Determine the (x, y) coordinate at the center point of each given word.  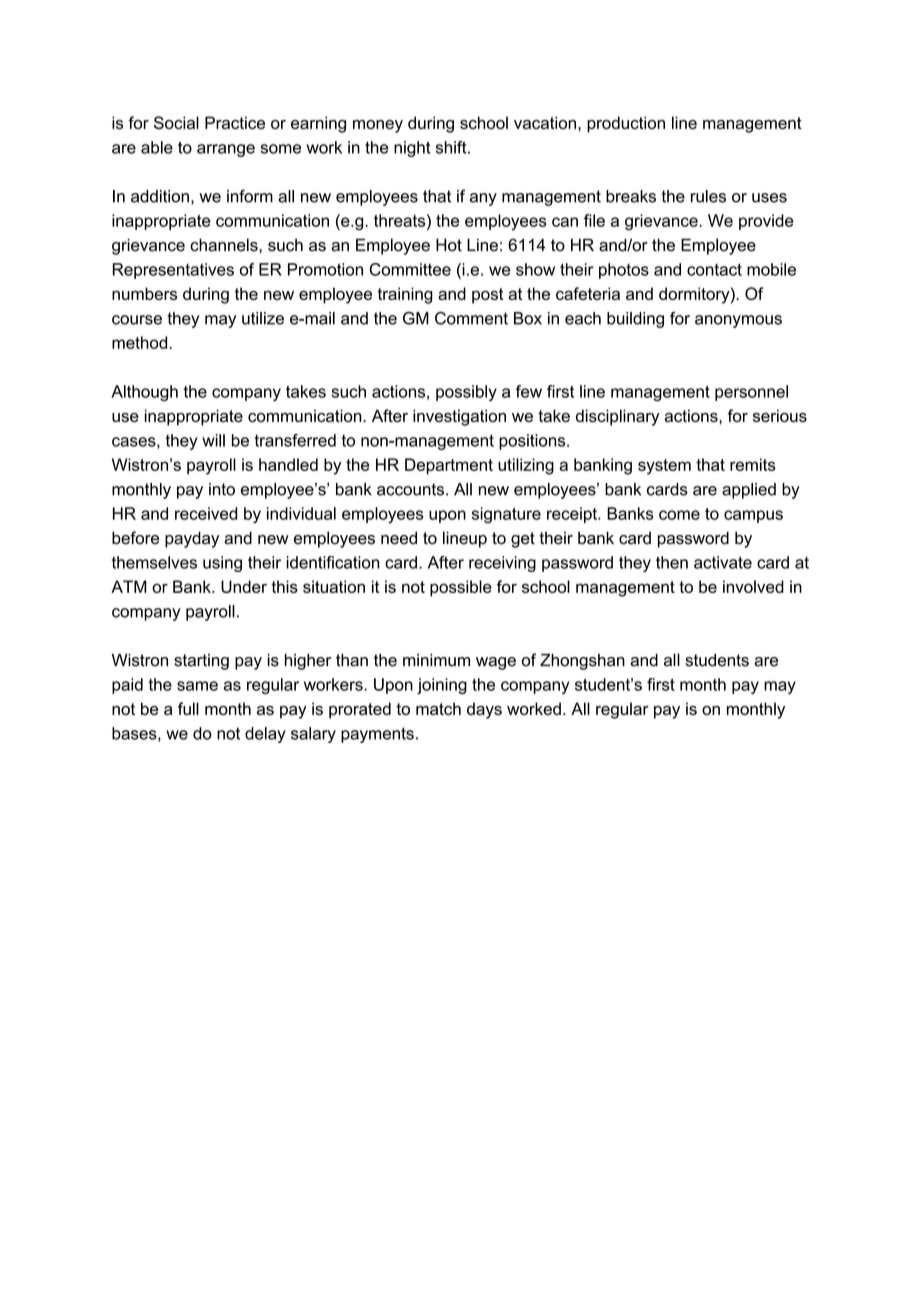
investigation (459, 417)
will (213, 440)
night (412, 149)
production (626, 124)
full (188, 708)
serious (780, 415)
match (438, 708)
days (484, 710)
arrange (226, 150)
